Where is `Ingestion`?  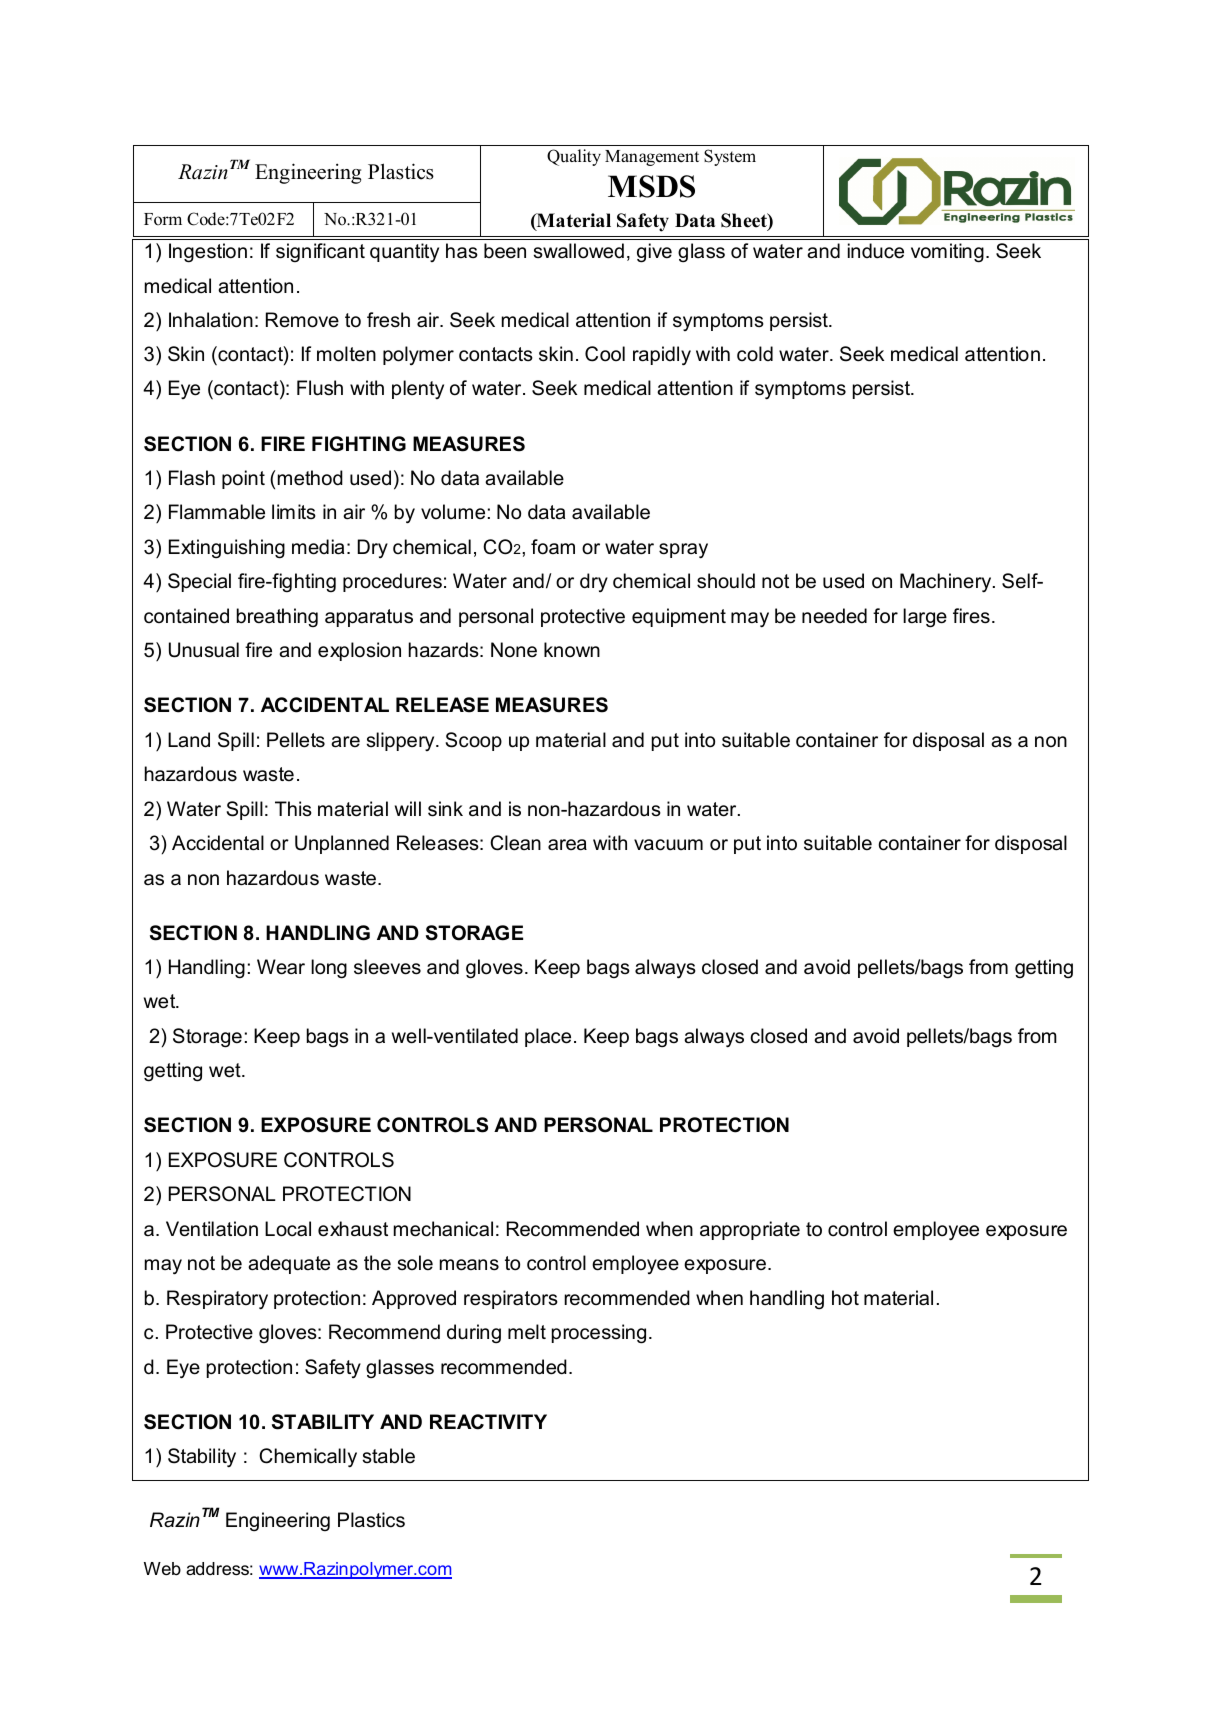
Ingestion is located at coordinates (208, 253).
